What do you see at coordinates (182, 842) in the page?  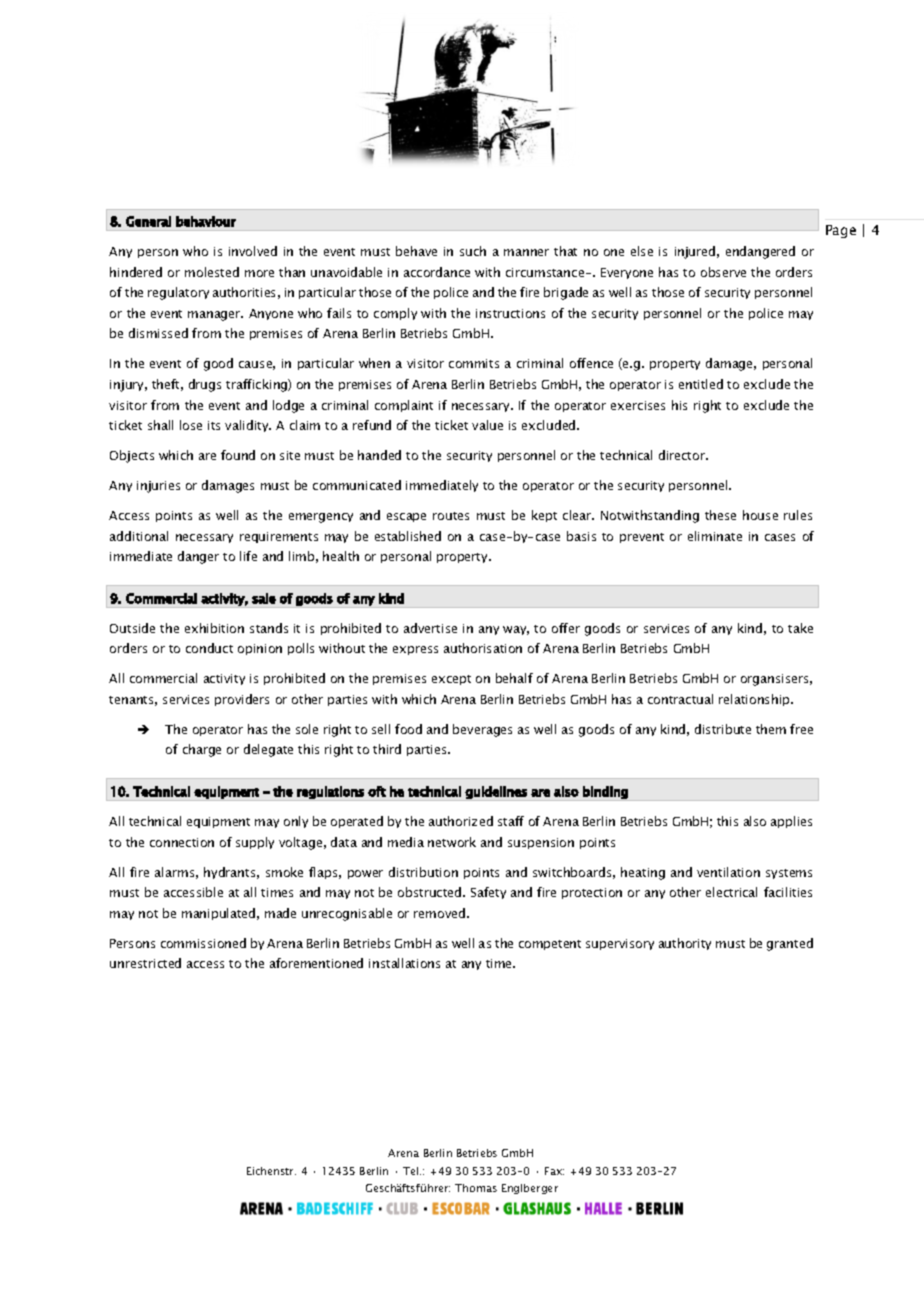 I see `connection` at bounding box center [182, 842].
